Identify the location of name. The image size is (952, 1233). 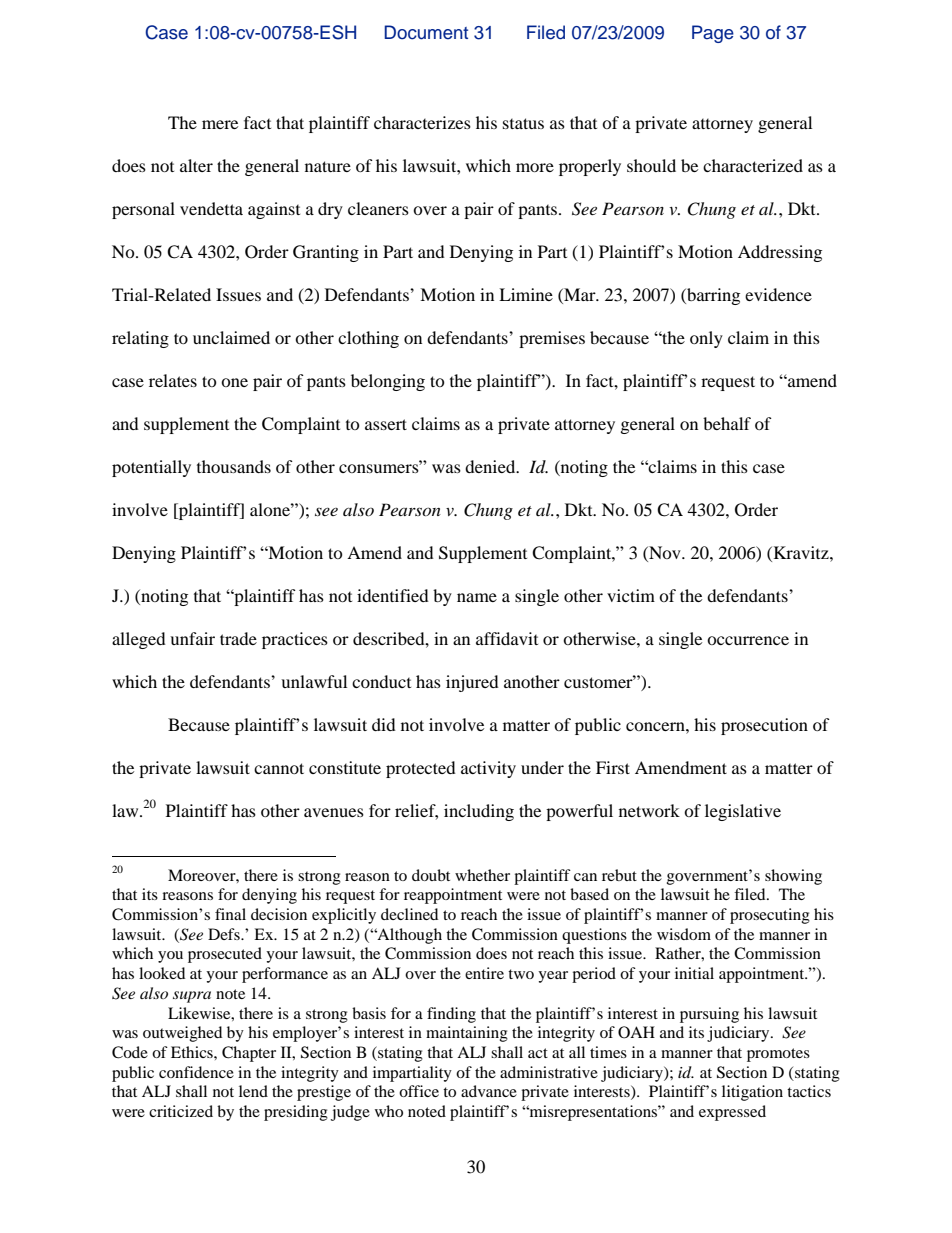
(477, 597).
